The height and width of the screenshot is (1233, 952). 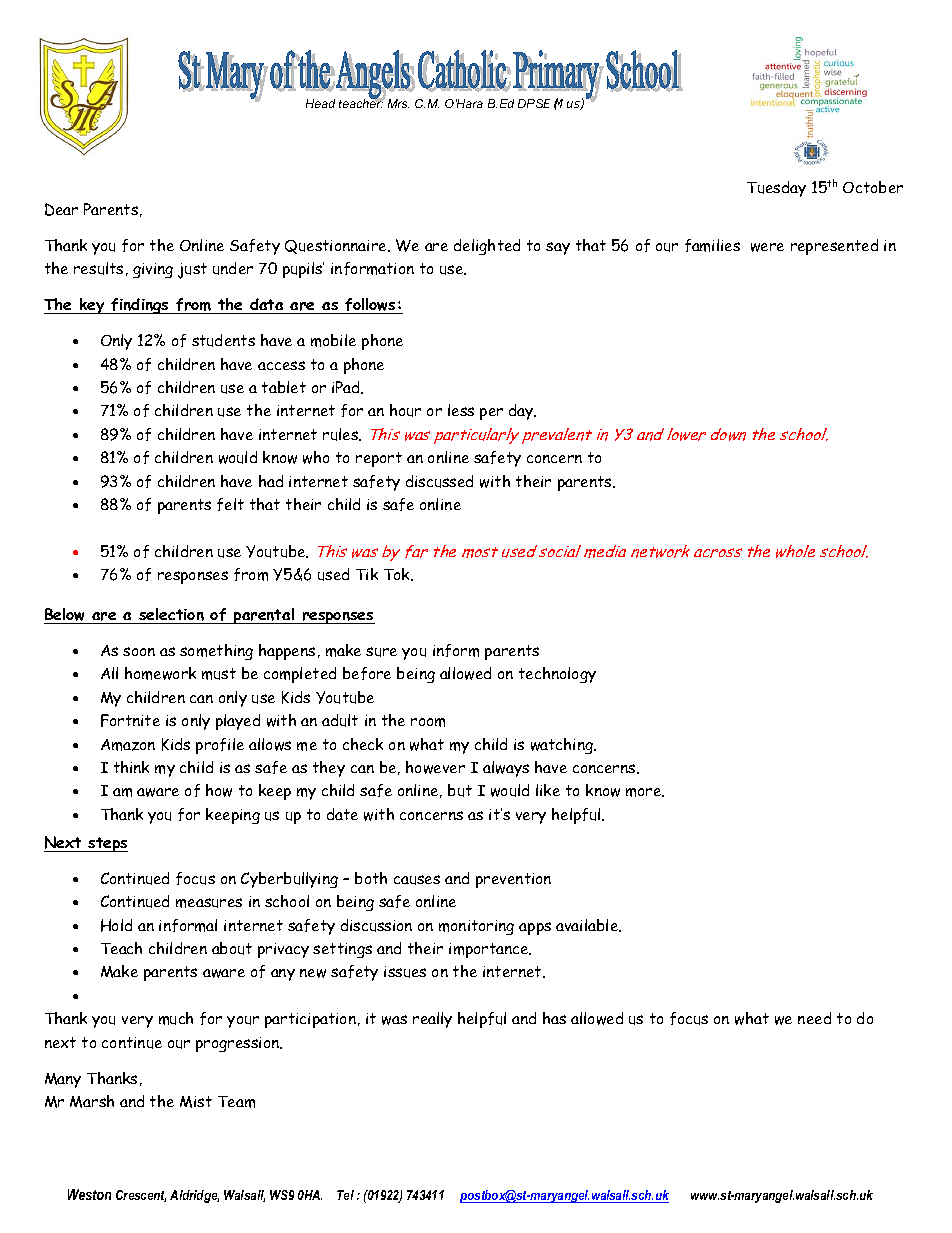 What do you see at coordinates (476, 927) in the screenshot?
I see `monitoring` at bounding box center [476, 927].
